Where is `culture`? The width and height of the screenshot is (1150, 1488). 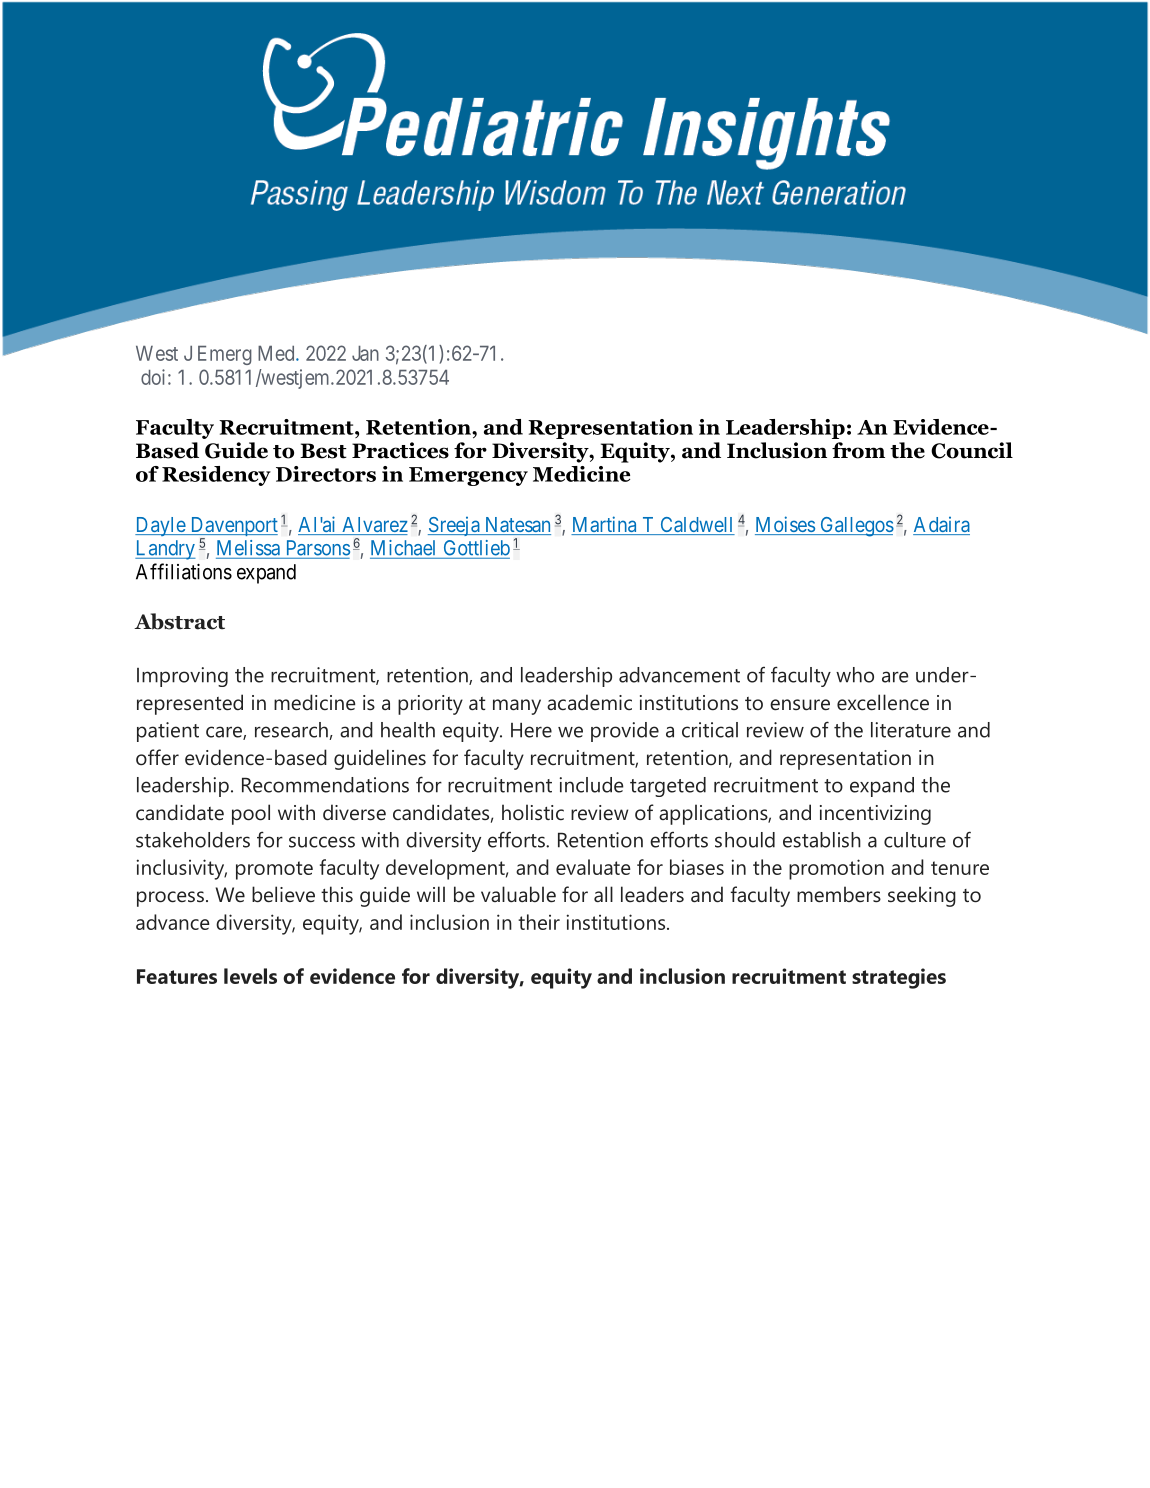 culture is located at coordinates (915, 840).
